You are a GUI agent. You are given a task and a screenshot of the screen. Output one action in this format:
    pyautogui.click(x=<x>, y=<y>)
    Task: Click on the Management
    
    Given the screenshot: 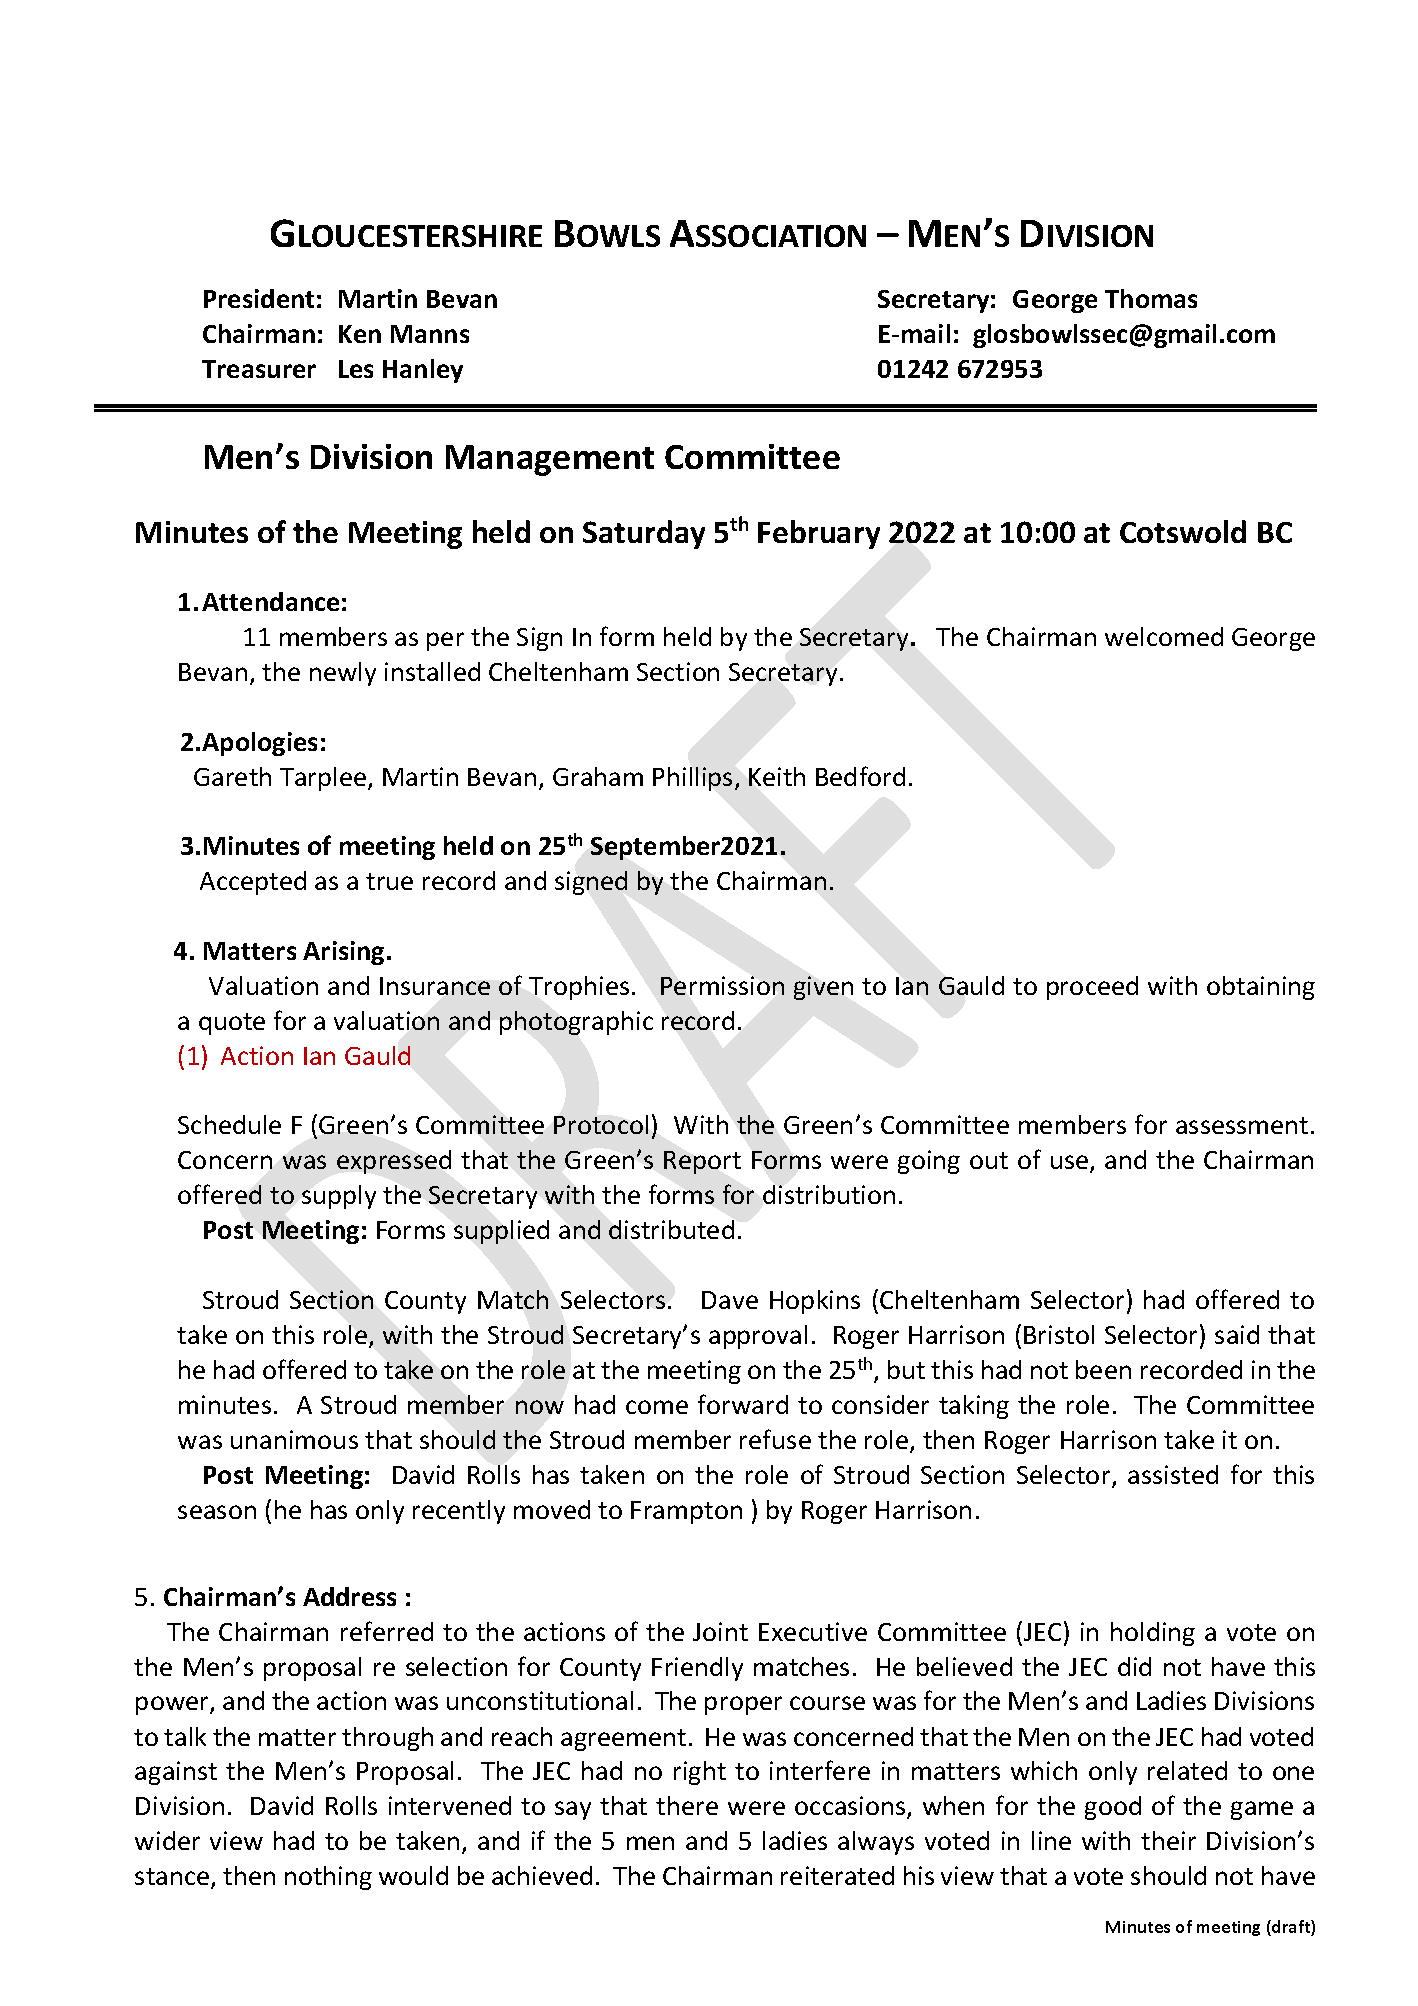 What is the action you would take?
    pyautogui.click(x=550, y=460)
